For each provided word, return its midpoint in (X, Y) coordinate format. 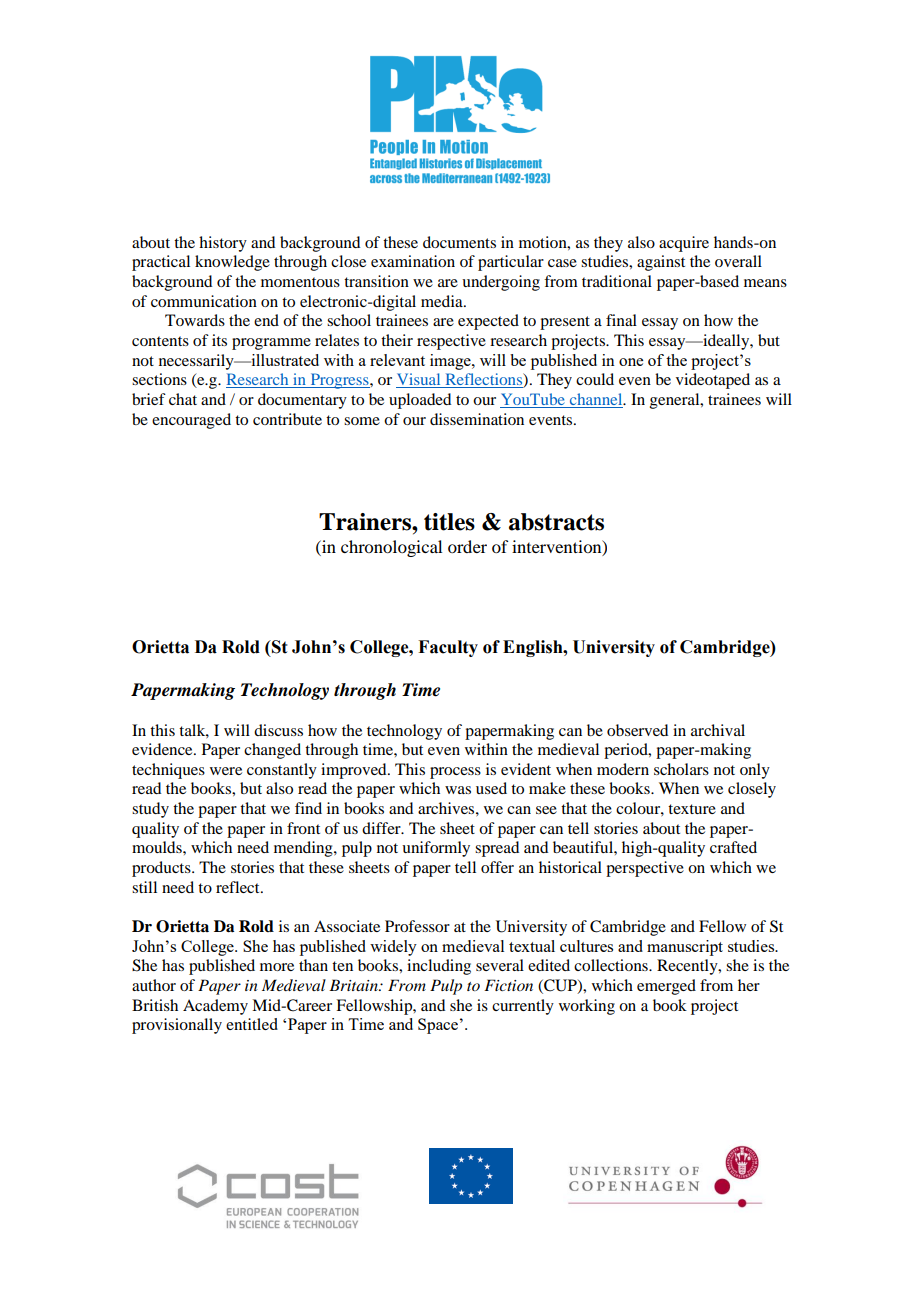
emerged (666, 987)
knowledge (232, 263)
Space (438, 1026)
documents (459, 242)
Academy (215, 1007)
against (661, 263)
